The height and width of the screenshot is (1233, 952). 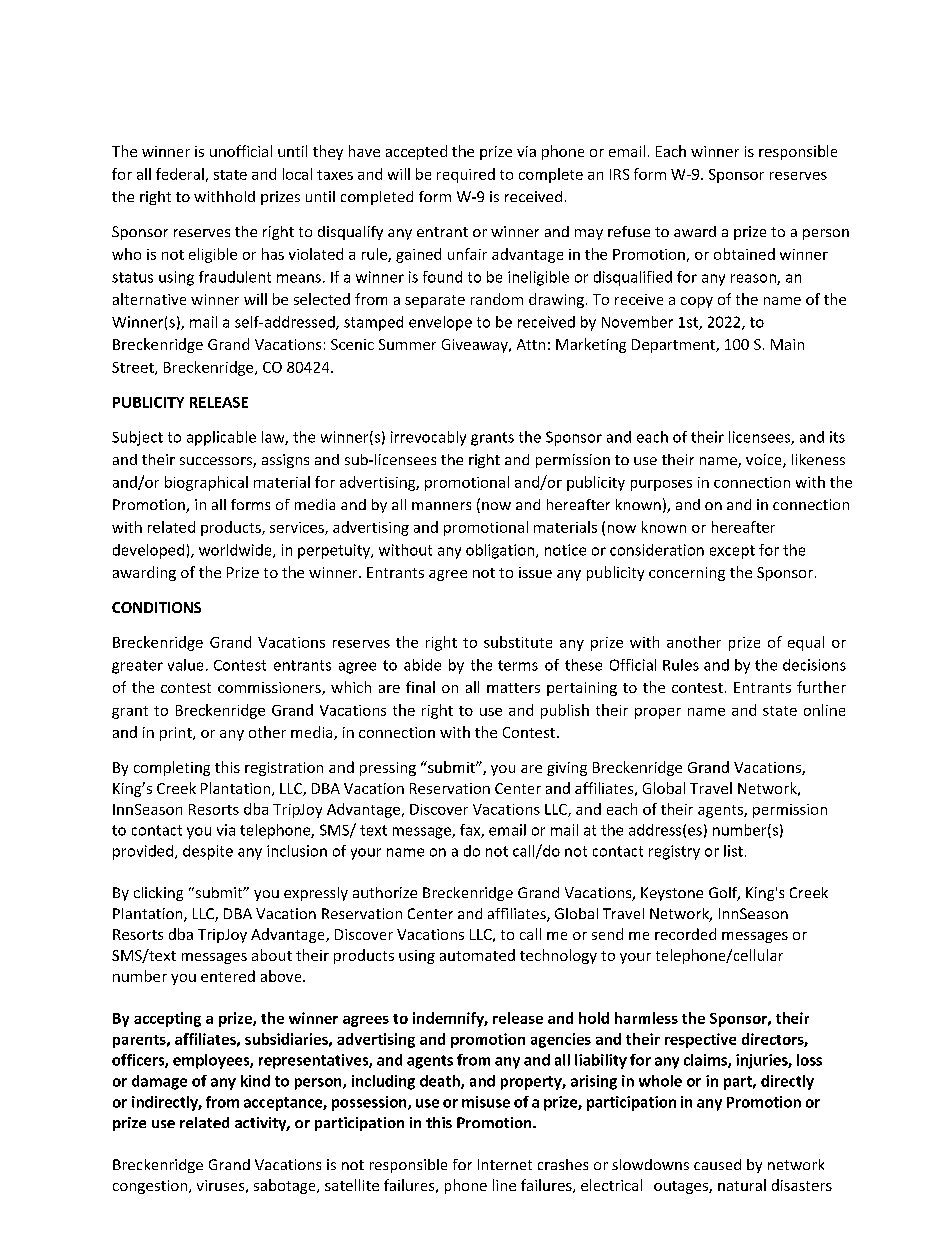 I want to click on Giveaway, so click(x=476, y=346).
